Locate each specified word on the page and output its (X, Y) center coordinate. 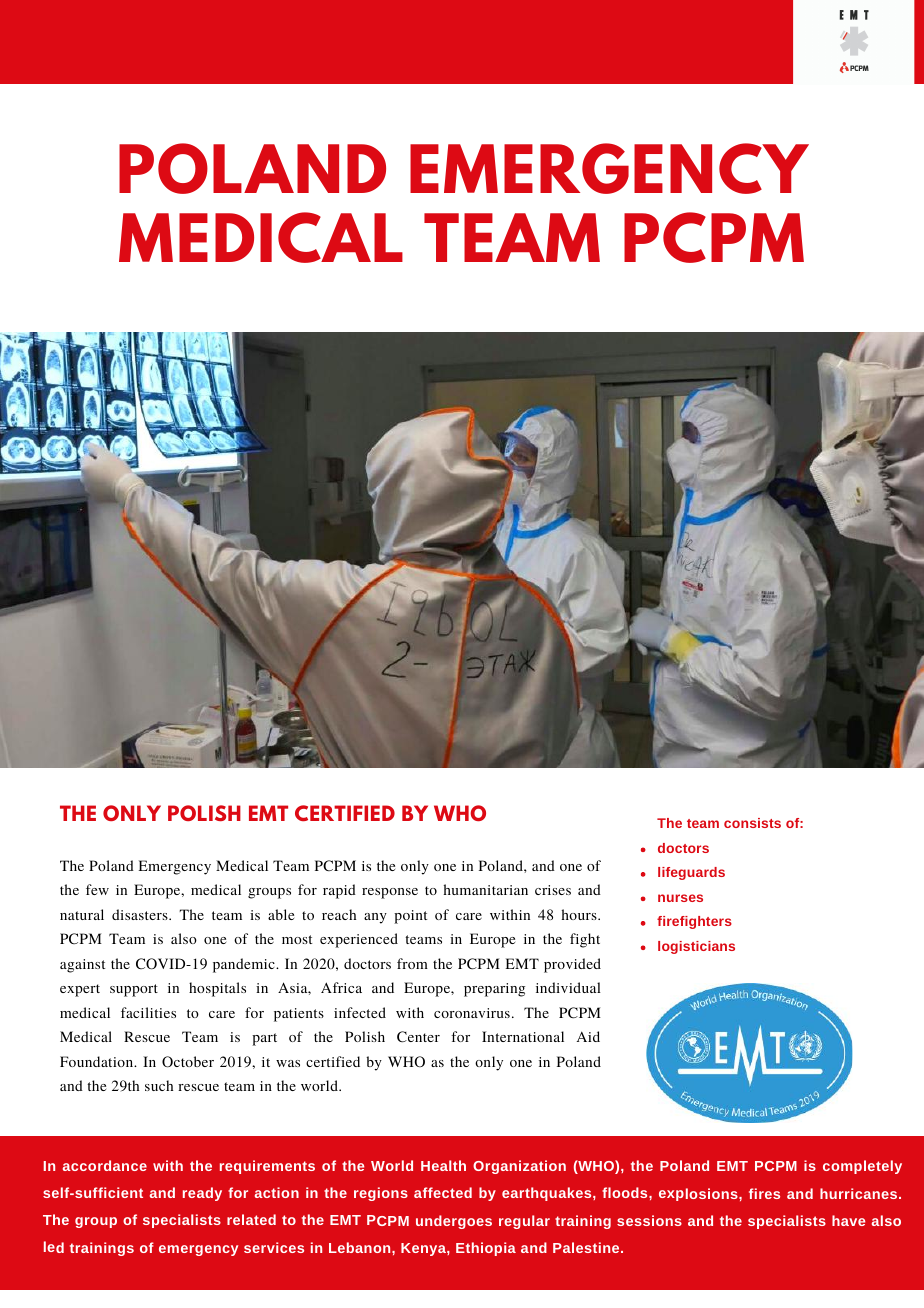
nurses (680, 898)
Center (418, 1037)
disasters (141, 914)
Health (443, 1165)
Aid (588, 1036)
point (410, 917)
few (97, 889)
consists (752, 823)
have (848, 1220)
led (54, 1247)
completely (862, 1167)
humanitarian (486, 889)
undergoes (454, 1222)
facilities (148, 1012)
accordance (105, 1165)
